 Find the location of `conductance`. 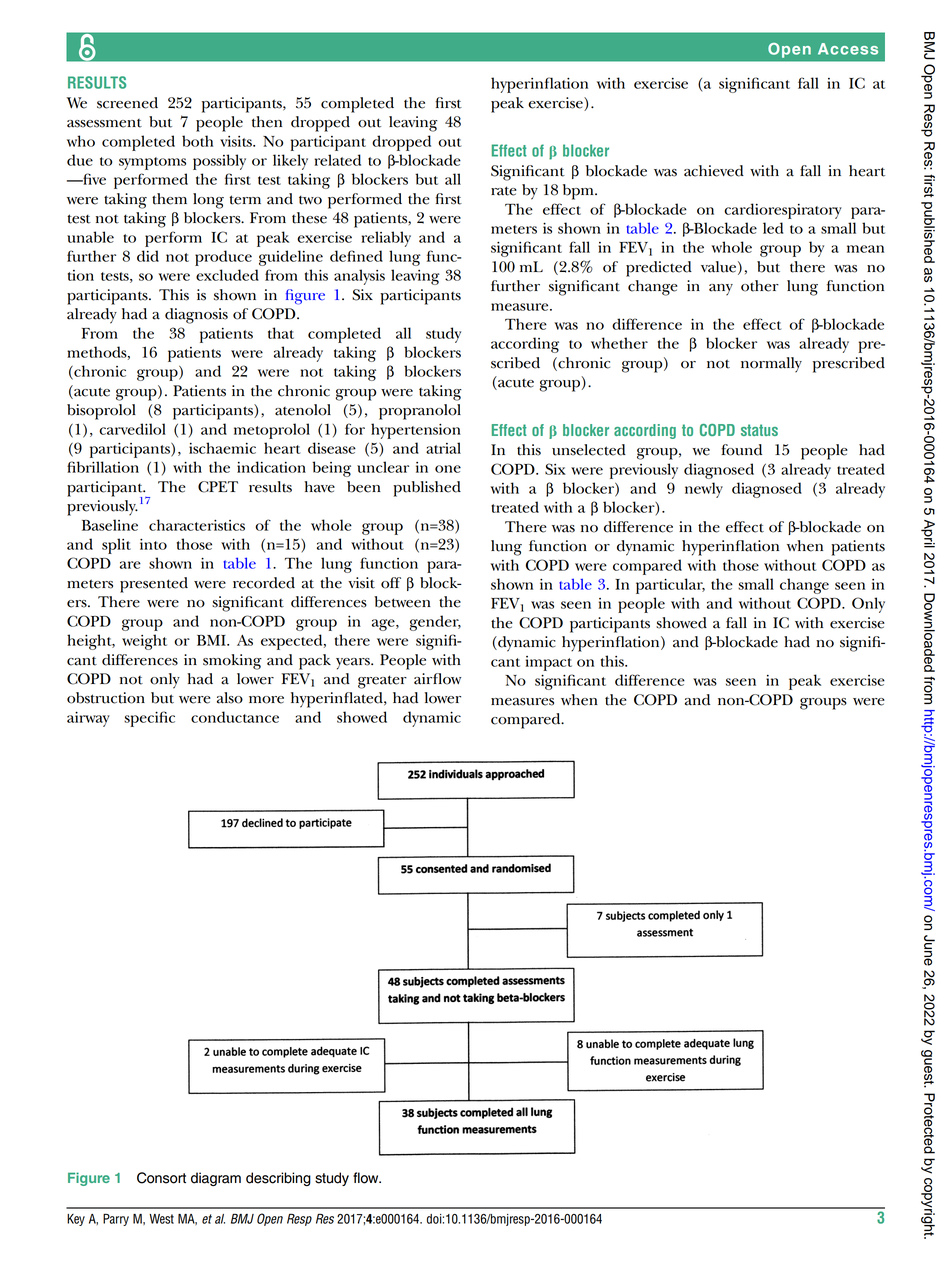

conductance is located at coordinates (235, 717).
